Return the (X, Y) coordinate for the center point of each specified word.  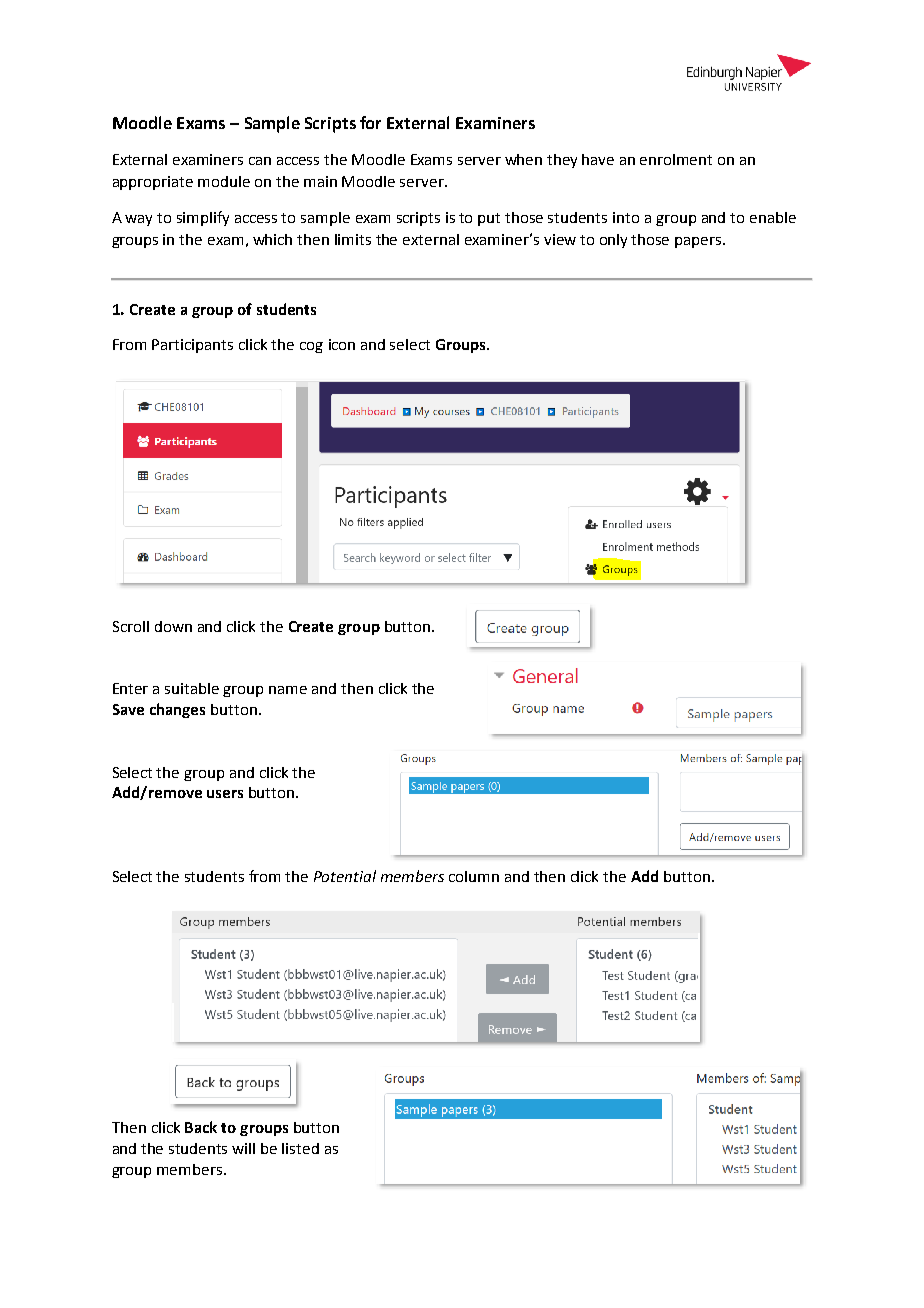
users (225, 794)
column (474, 876)
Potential (345, 876)
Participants (192, 346)
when (523, 159)
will (243, 1148)
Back (201, 1127)
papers (699, 242)
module (224, 181)
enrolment (676, 159)
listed (300, 1148)
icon (342, 344)
